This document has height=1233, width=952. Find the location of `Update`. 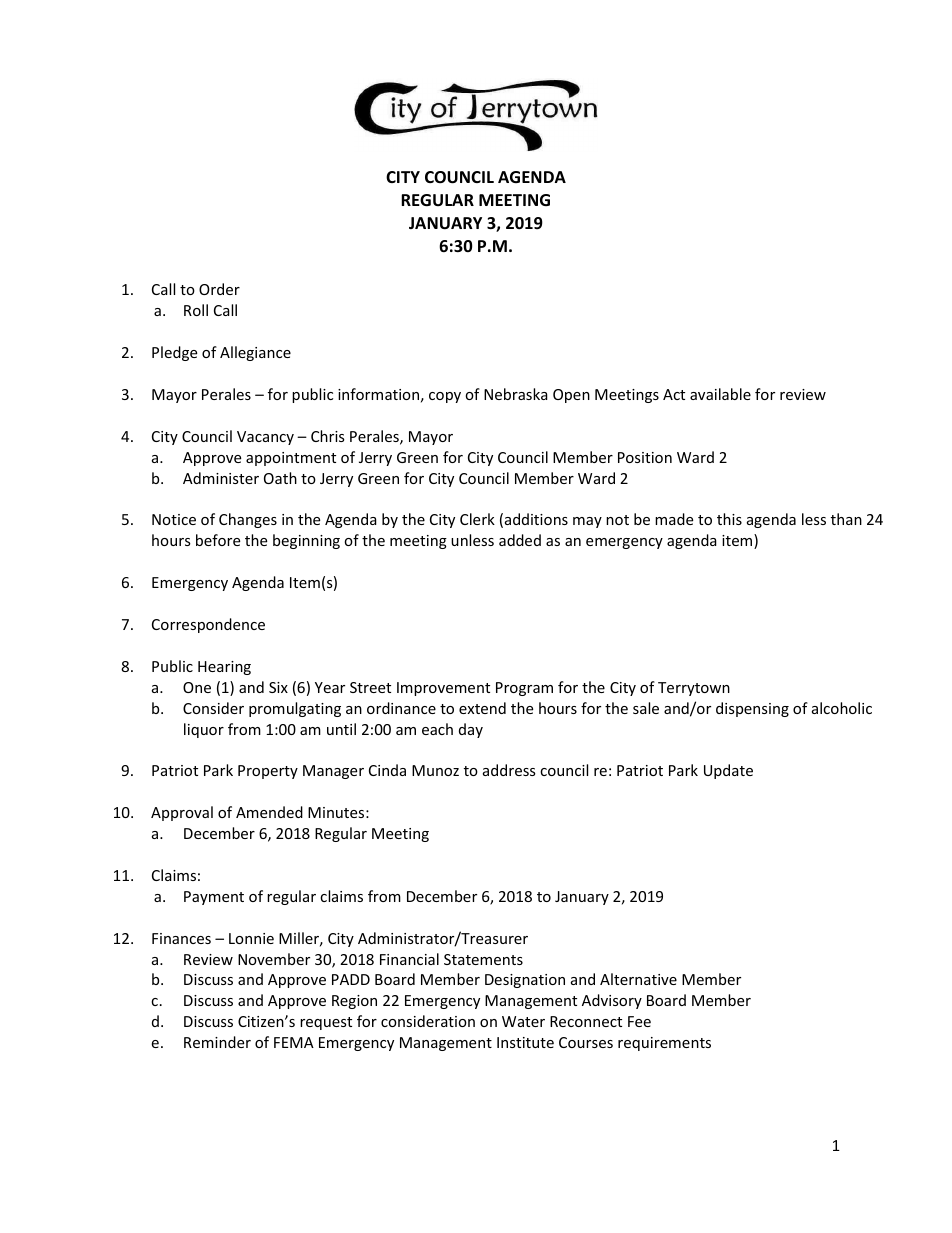

Update is located at coordinates (728, 771).
